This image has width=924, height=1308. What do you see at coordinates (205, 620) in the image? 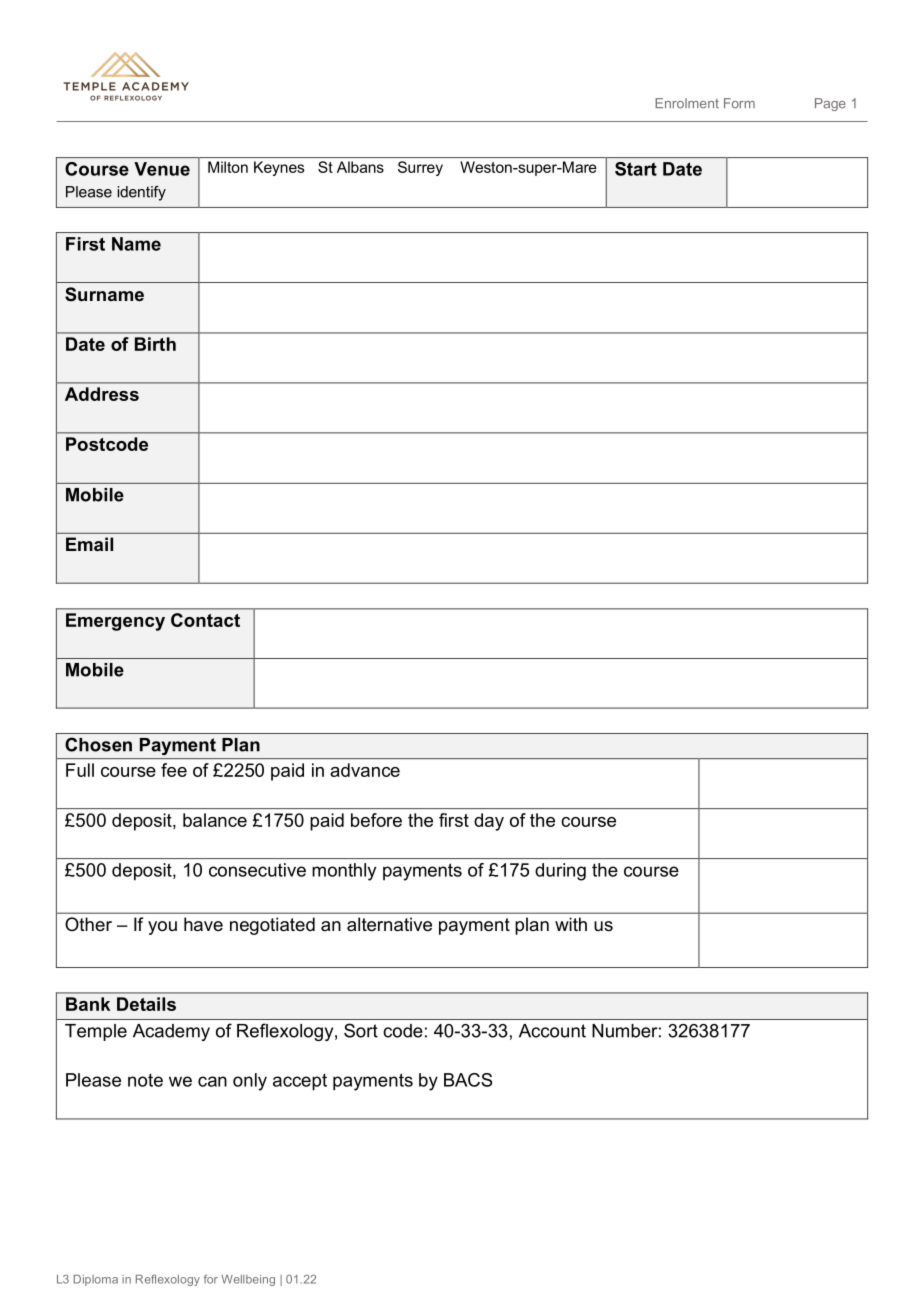
I see `Contact` at bounding box center [205, 620].
